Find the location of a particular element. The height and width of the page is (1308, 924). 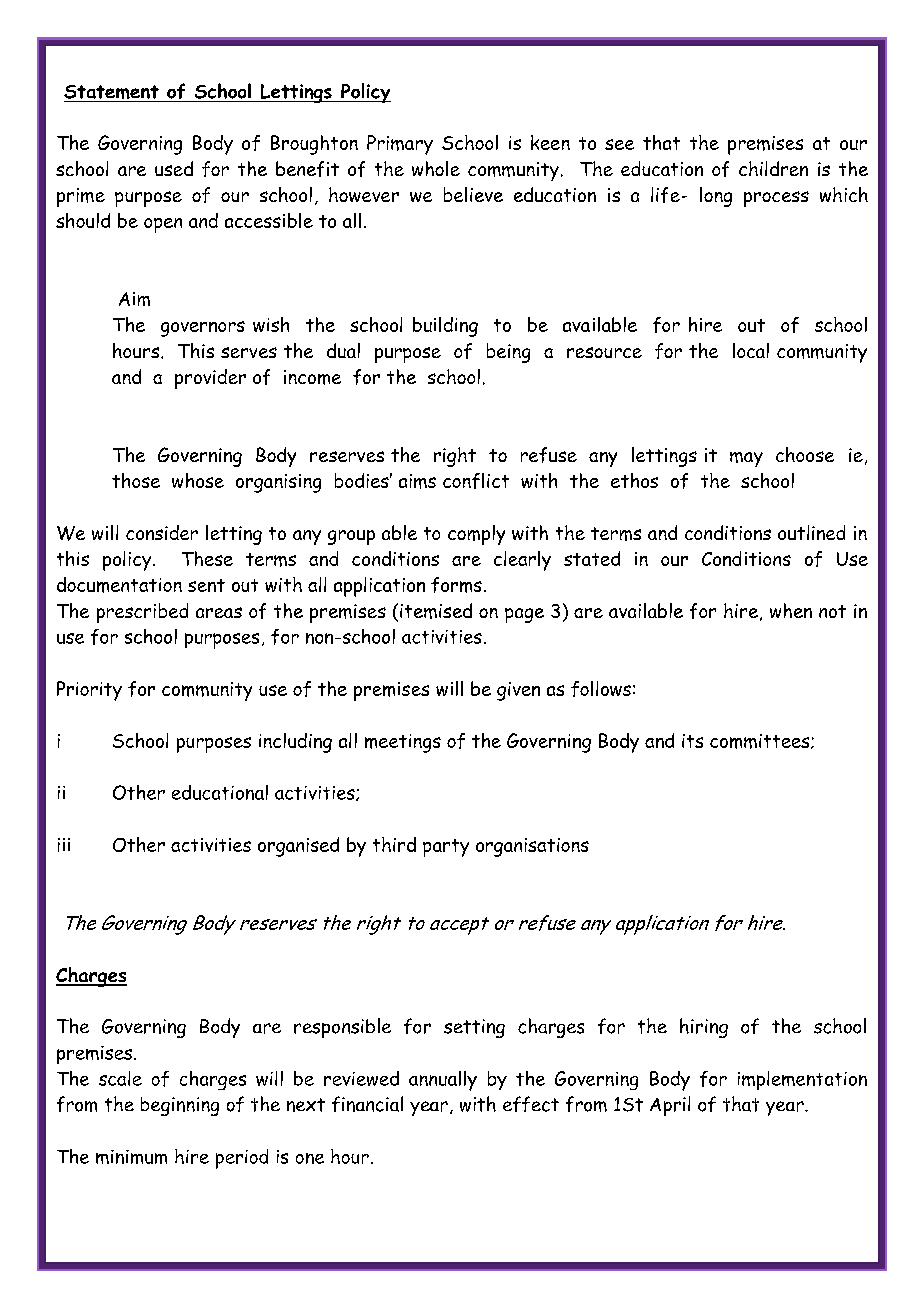

iii is located at coordinates (64, 845).
